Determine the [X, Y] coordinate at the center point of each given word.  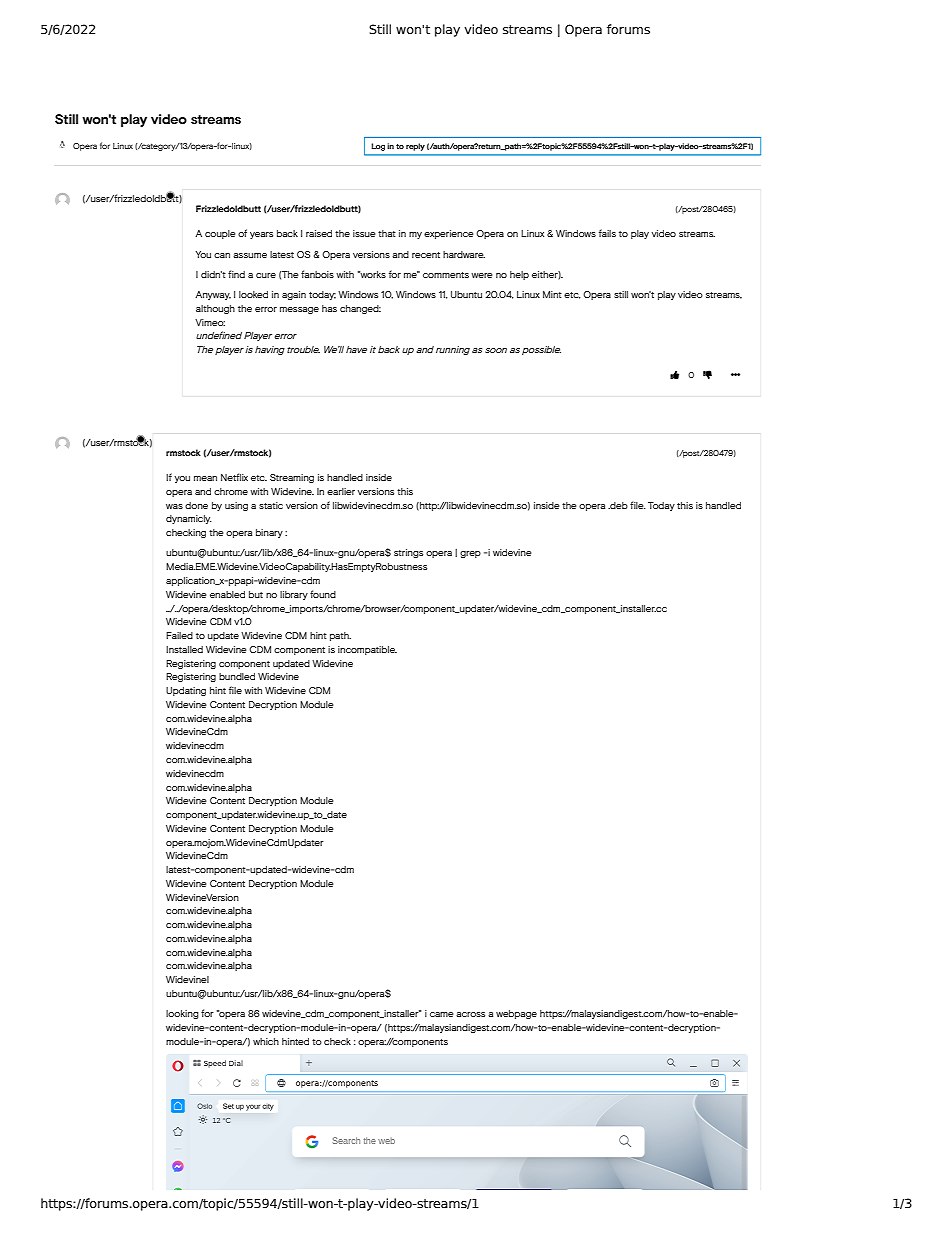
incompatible [367, 650]
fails [607, 233]
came [442, 1014]
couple [220, 234]
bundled [237, 676]
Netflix [234, 477]
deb [618, 505]
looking [182, 1014]
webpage [516, 1014]
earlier [341, 491]
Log [378, 147]
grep [470, 554]
